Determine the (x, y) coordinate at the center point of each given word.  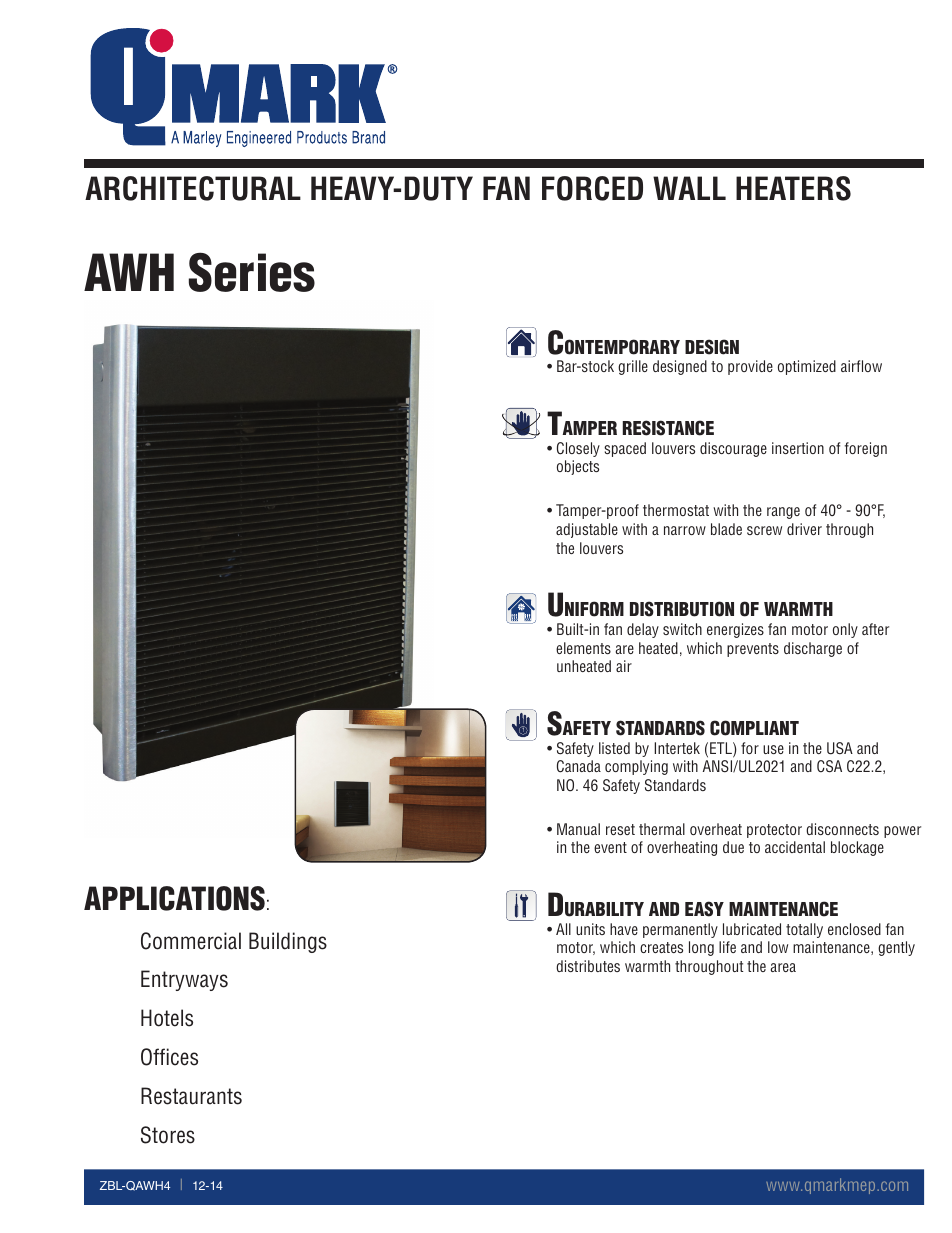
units (590, 929)
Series (252, 272)
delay (643, 630)
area (783, 967)
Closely (578, 449)
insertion (798, 448)
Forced (592, 188)
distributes (588, 966)
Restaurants (191, 1096)
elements (583, 648)
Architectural (193, 188)
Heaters (793, 188)
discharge (813, 649)
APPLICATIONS (174, 898)
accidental (795, 847)
